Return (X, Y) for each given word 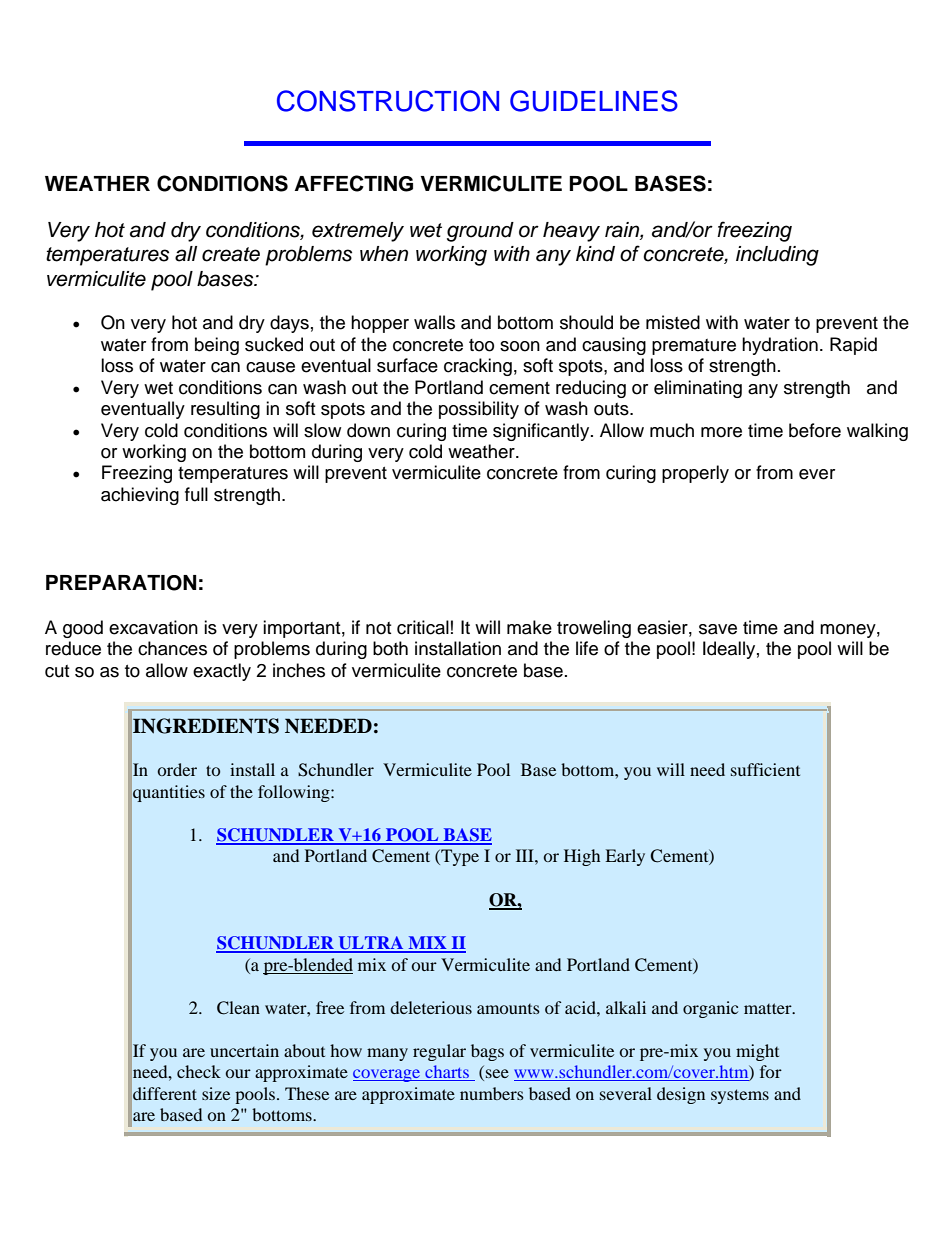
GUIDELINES (594, 101)
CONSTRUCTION (388, 101)
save (718, 629)
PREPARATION (121, 583)
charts (447, 1073)
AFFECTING (353, 183)
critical (423, 627)
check (199, 1071)
